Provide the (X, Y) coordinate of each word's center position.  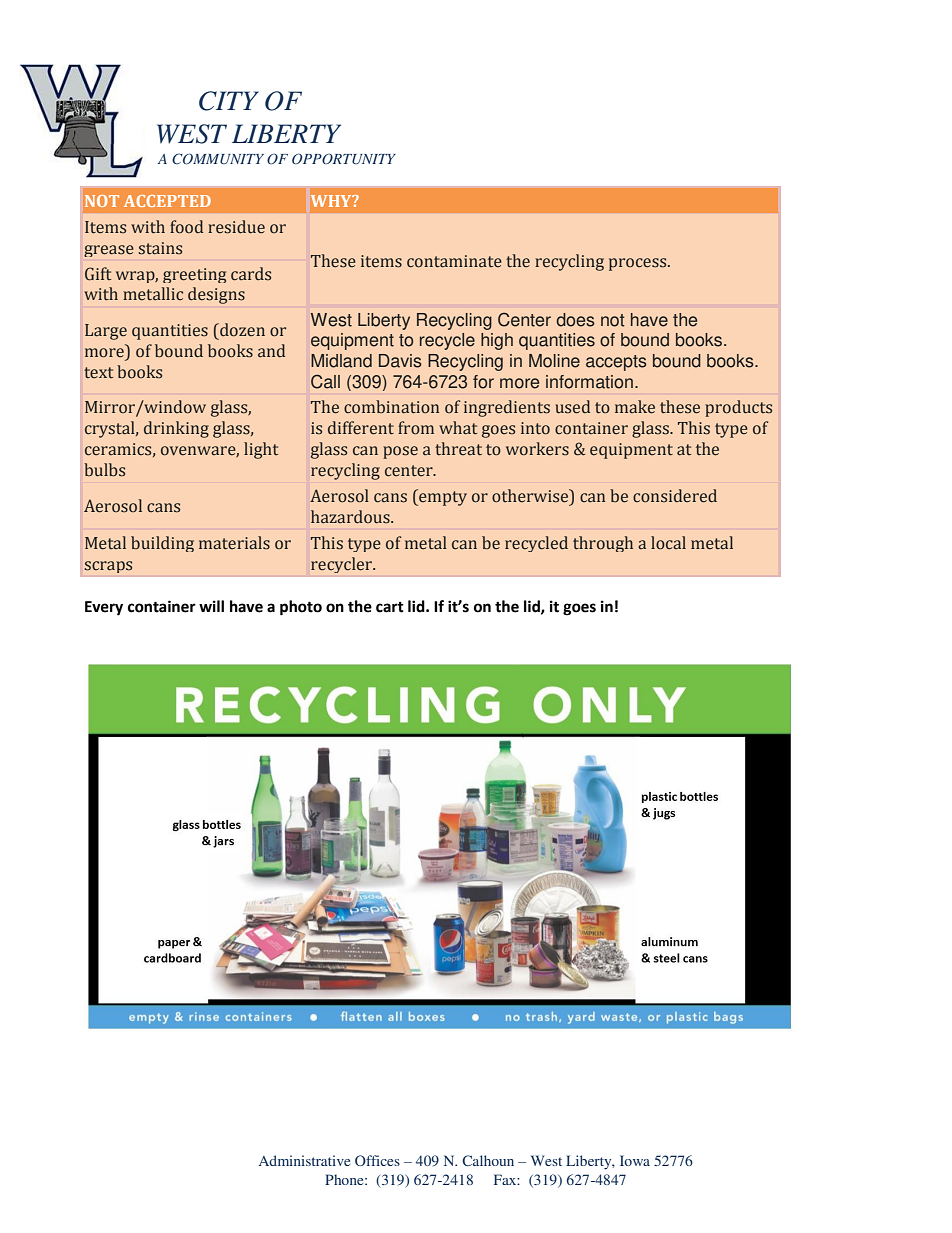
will (211, 606)
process (639, 264)
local (668, 543)
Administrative (304, 1160)
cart (390, 607)
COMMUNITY (218, 159)
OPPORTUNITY (344, 159)
